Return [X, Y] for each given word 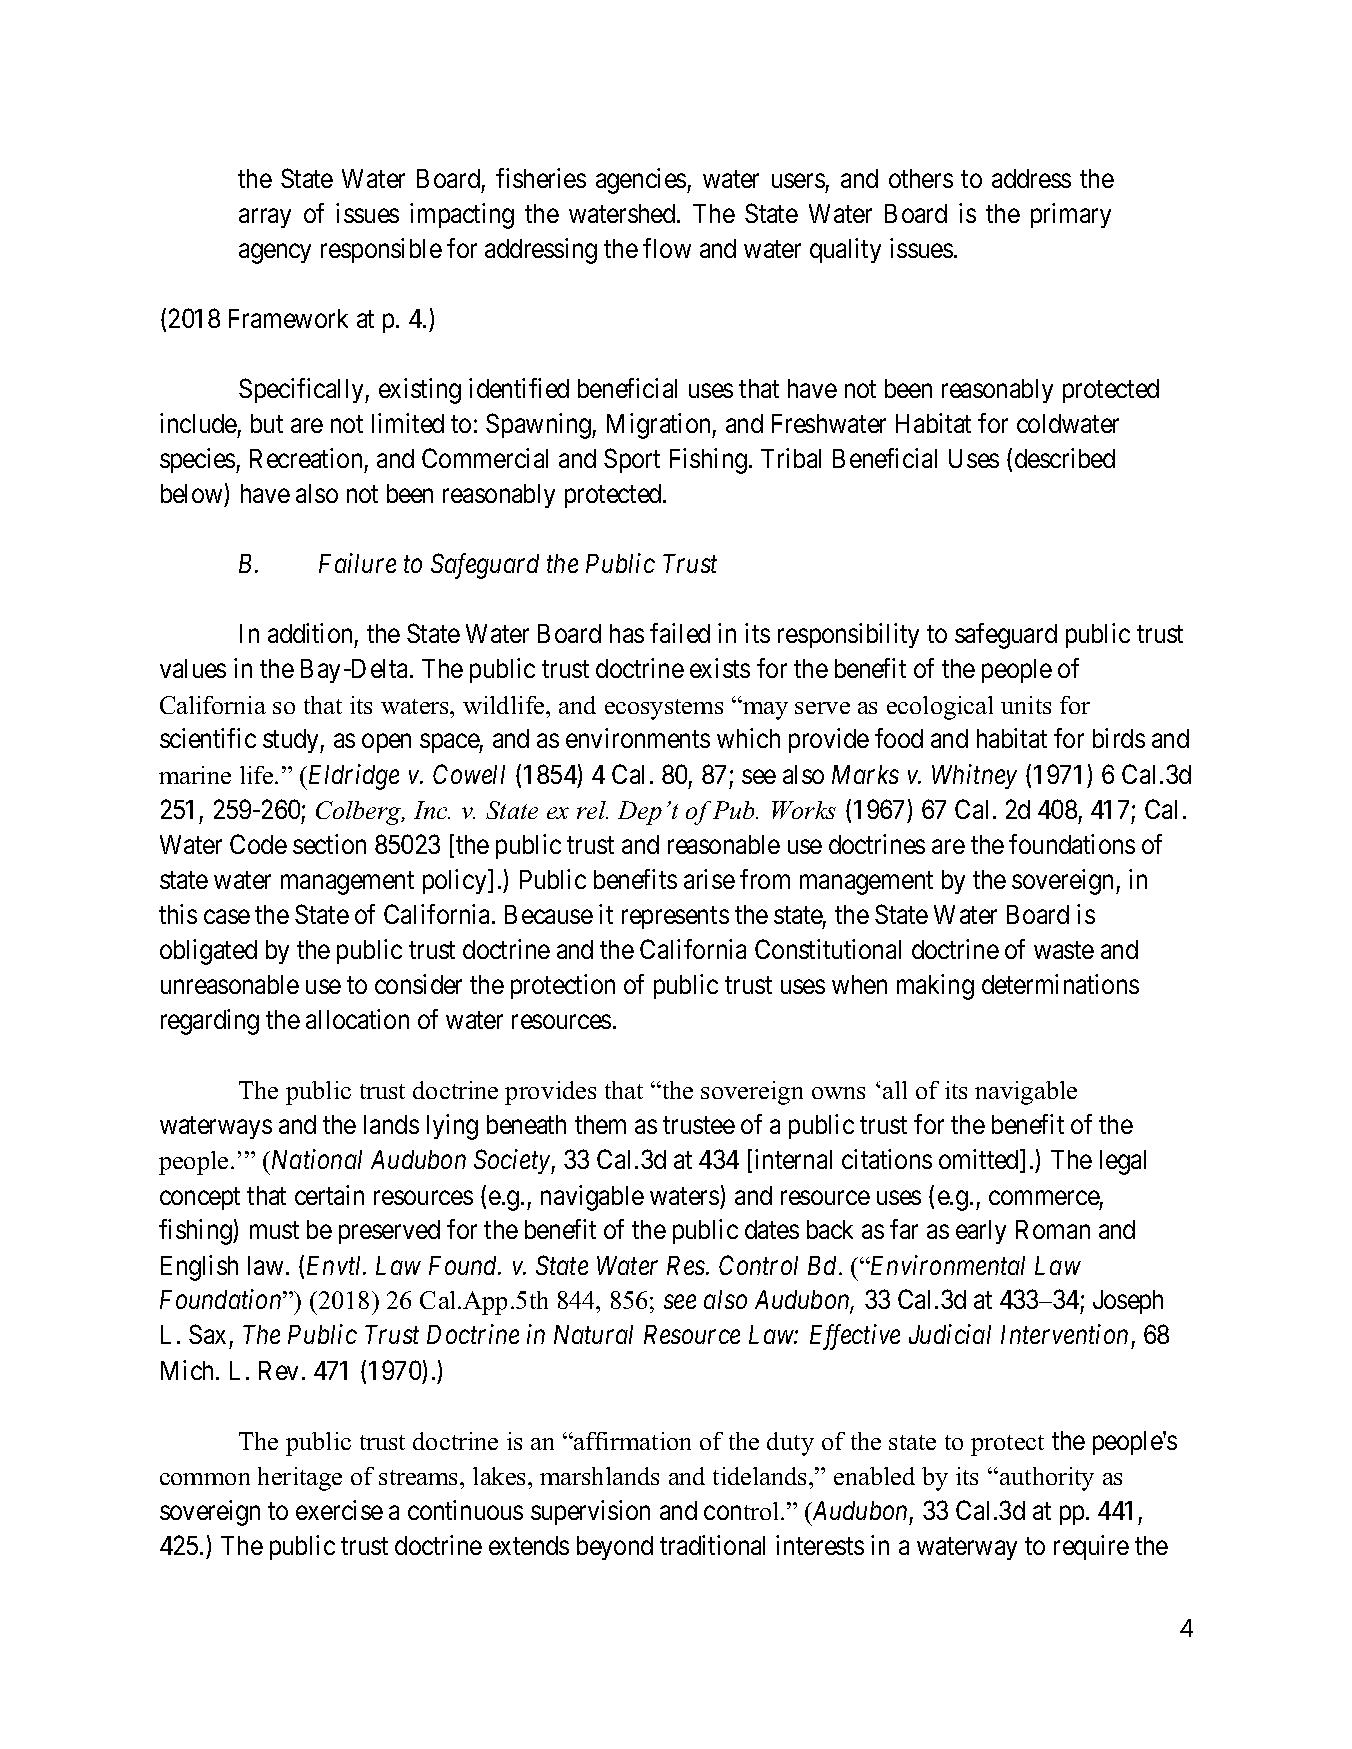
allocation [357, 1019]
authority [1047, 1479]
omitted [980, 1160]
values [193, 668]
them [600, 1124]
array [265, 218]
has [627, 633]
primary [1071, 215]
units [1026, 705]
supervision [590, 1512]
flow [667, 248]
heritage [300, 1479]
